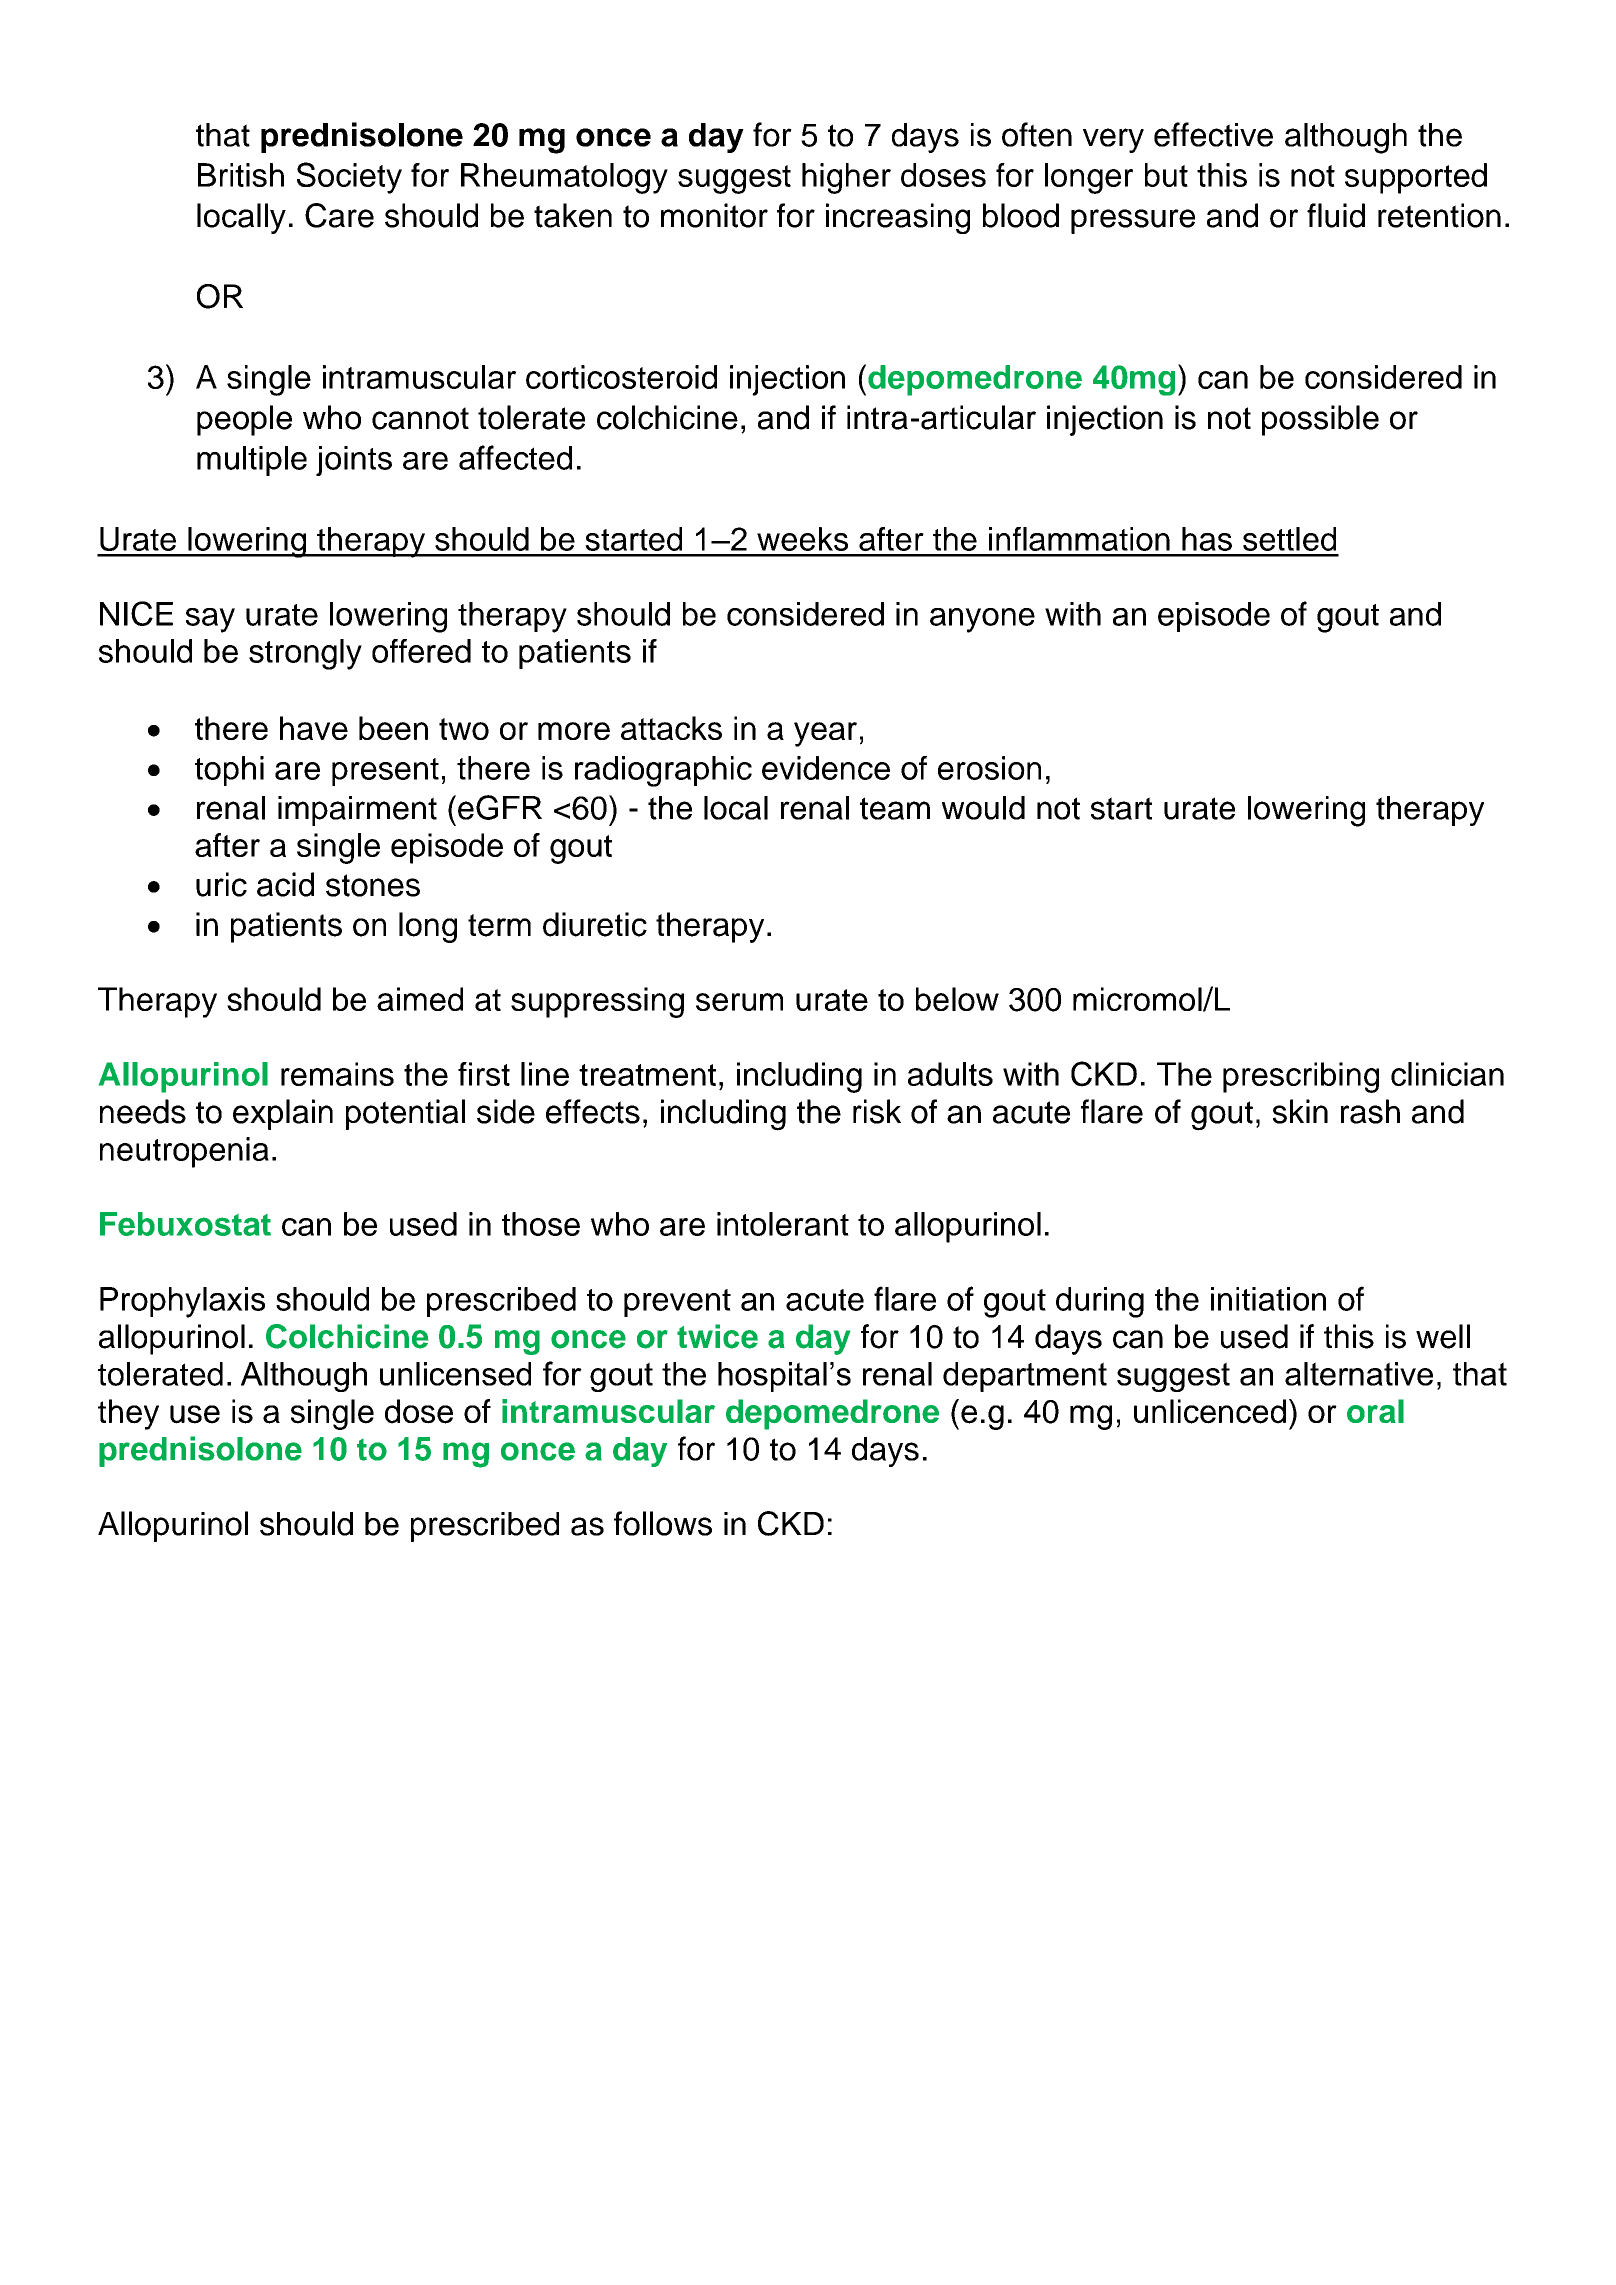 The image size is (1616, 2285). Describe the element at coordinates (1301, 1077) in the document. I see `prescribing` at that location.
